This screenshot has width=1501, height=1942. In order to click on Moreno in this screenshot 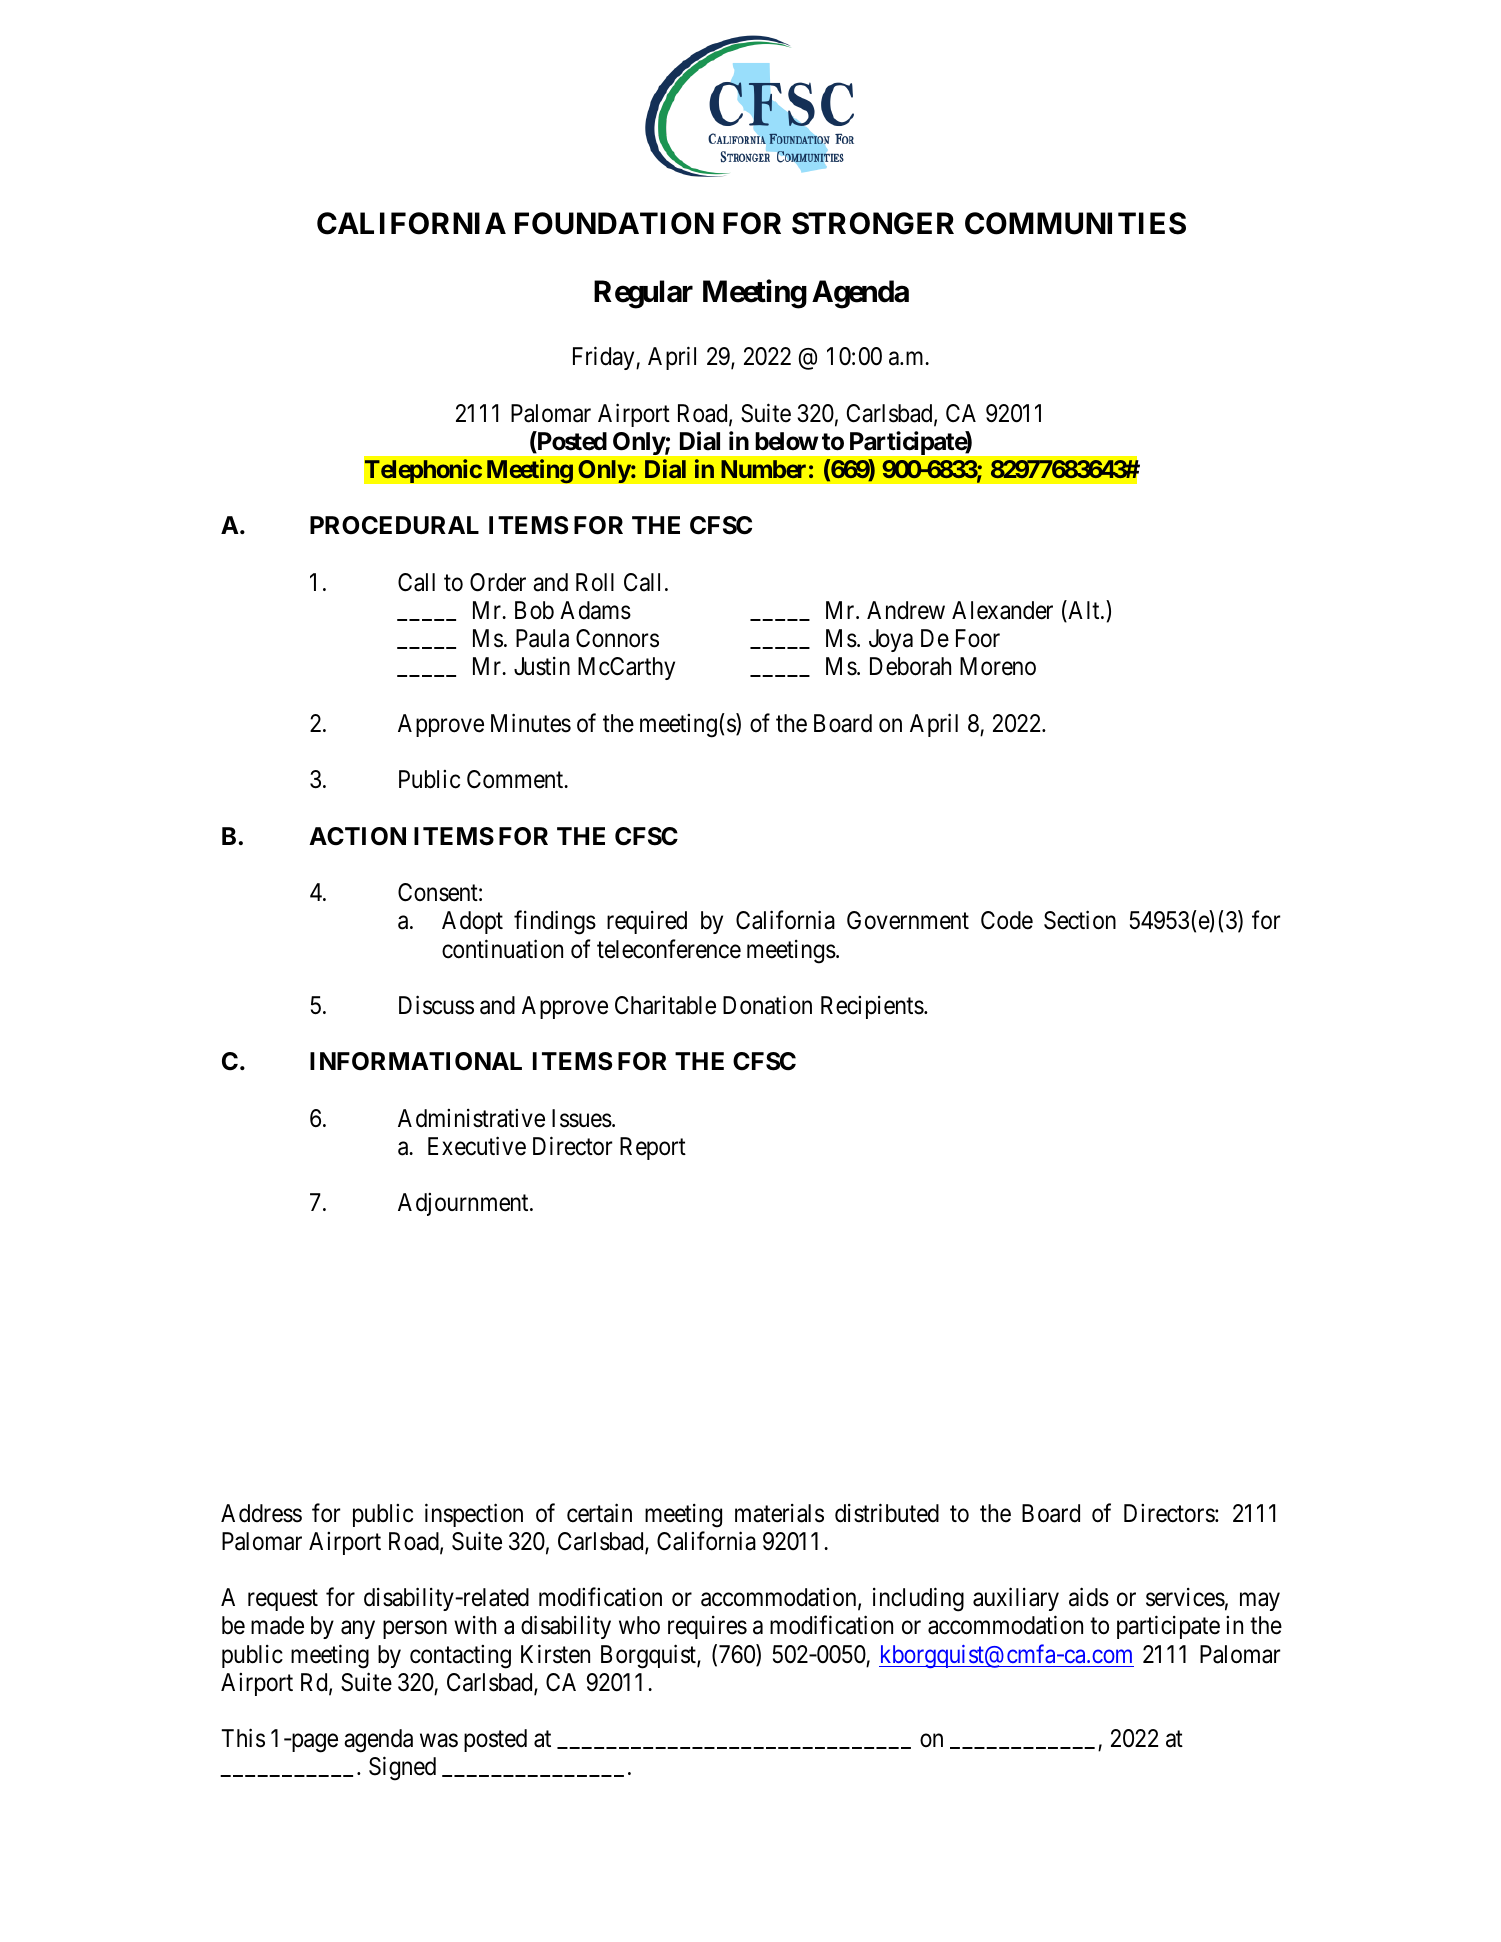, I will do `click(998, 666)`.
